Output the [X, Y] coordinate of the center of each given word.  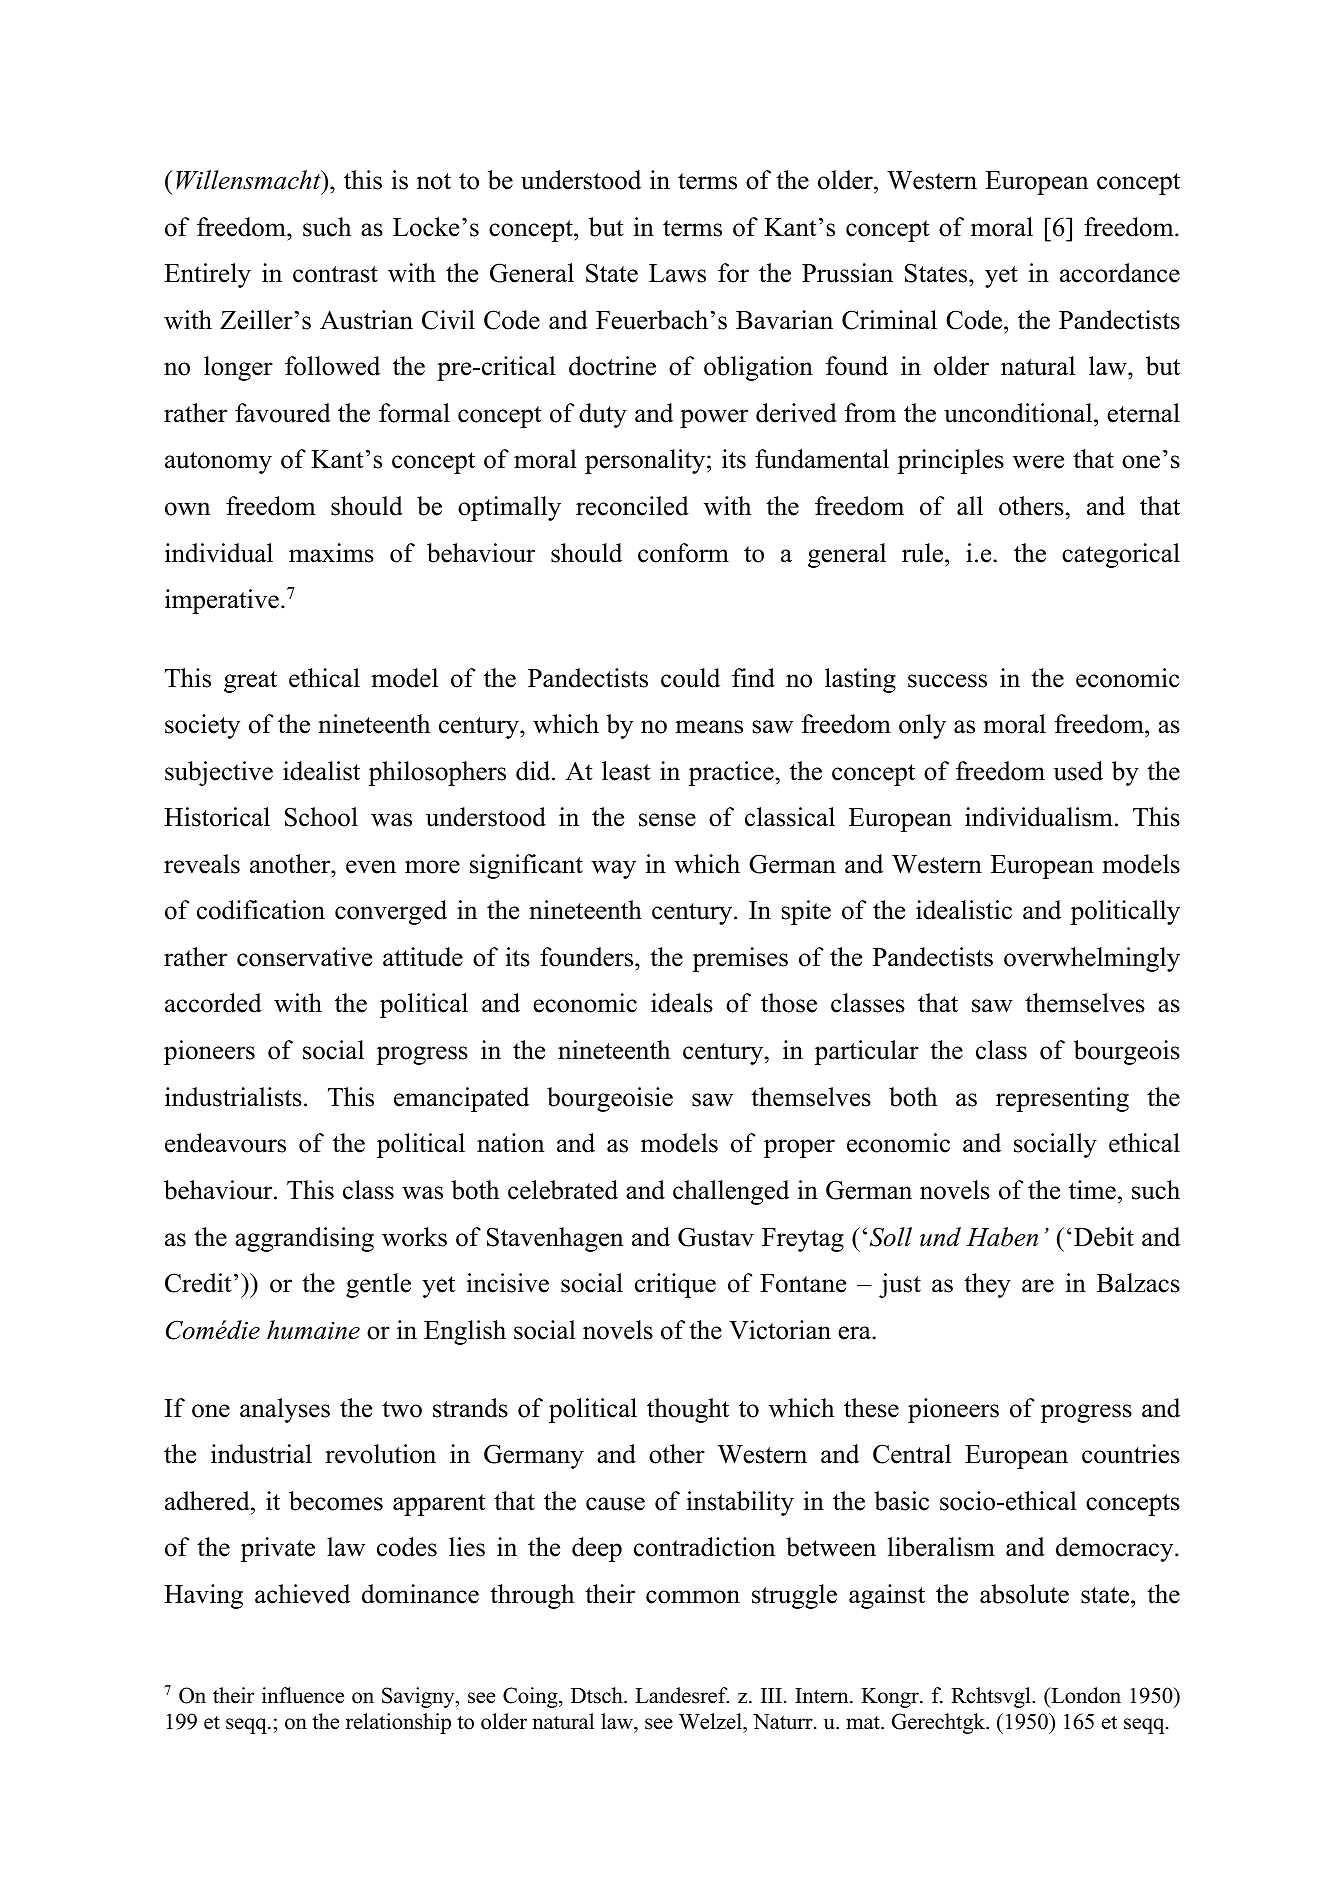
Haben [1002, 1237]
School [321, 817]
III [771, 1695]
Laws [677, 273]
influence [303, 1695]
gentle [378, 1285]
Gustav [716, 1237]
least [626, 771]
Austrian [366, 320]
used [1078, 771]
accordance [1120, 273]
